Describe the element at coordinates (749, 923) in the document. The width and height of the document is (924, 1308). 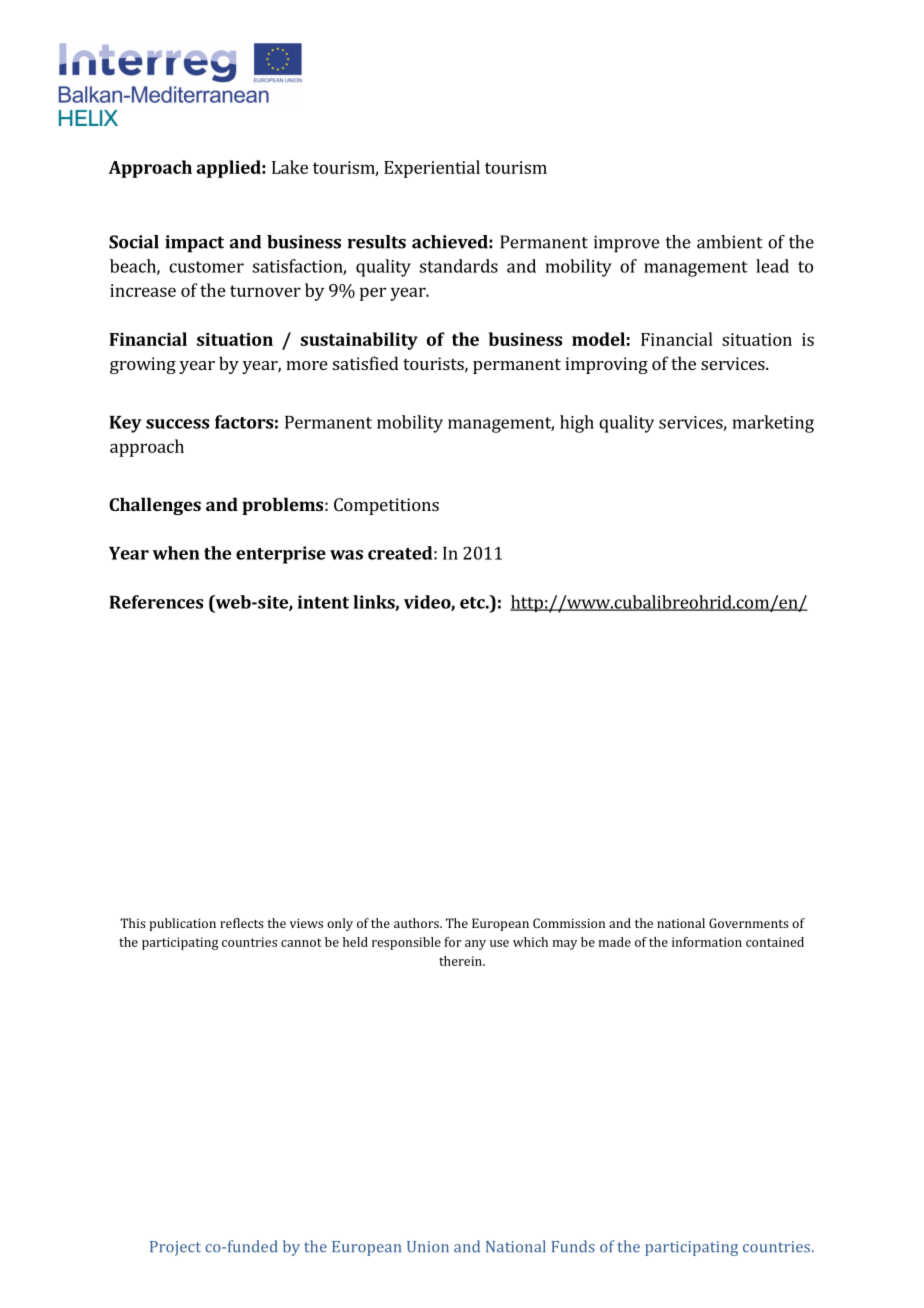
I see `Governments` at that location.
